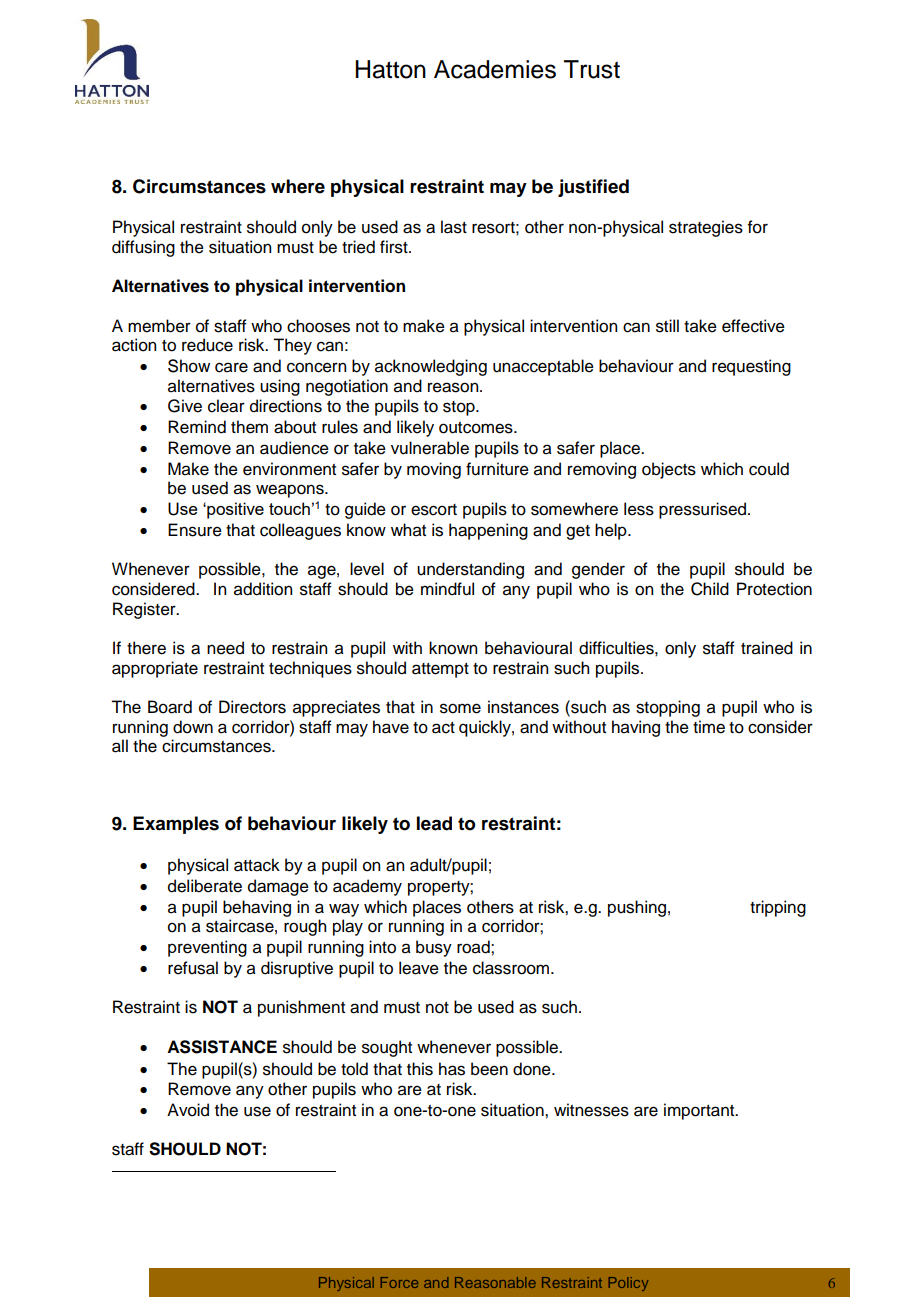 Image resolution: width=924 pixels, height=1308 pixels. What do you see at coordinates (592, 69) in the document?
I see `Trust` at bounding box center [592, 69].
